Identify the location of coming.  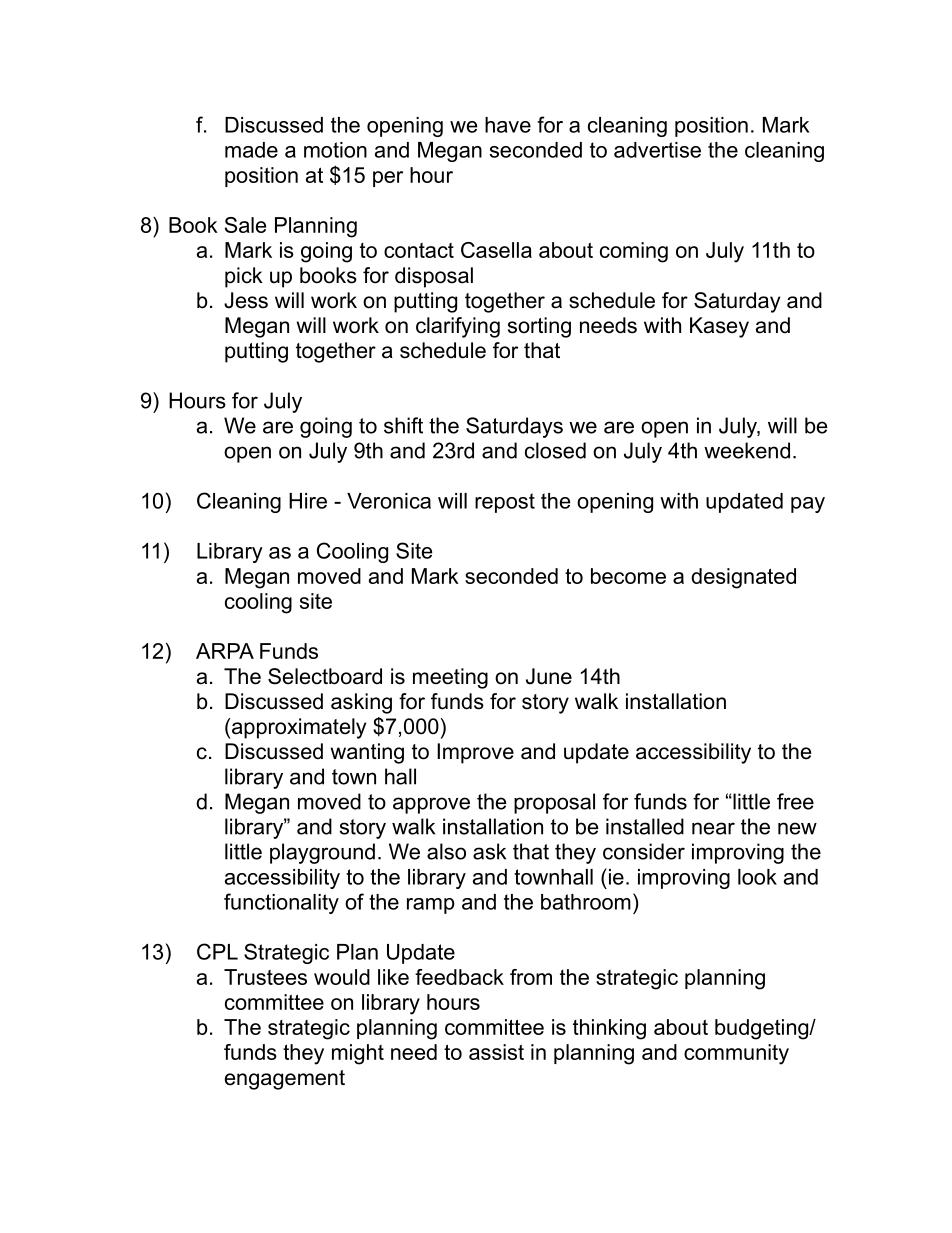
(634, 252).
